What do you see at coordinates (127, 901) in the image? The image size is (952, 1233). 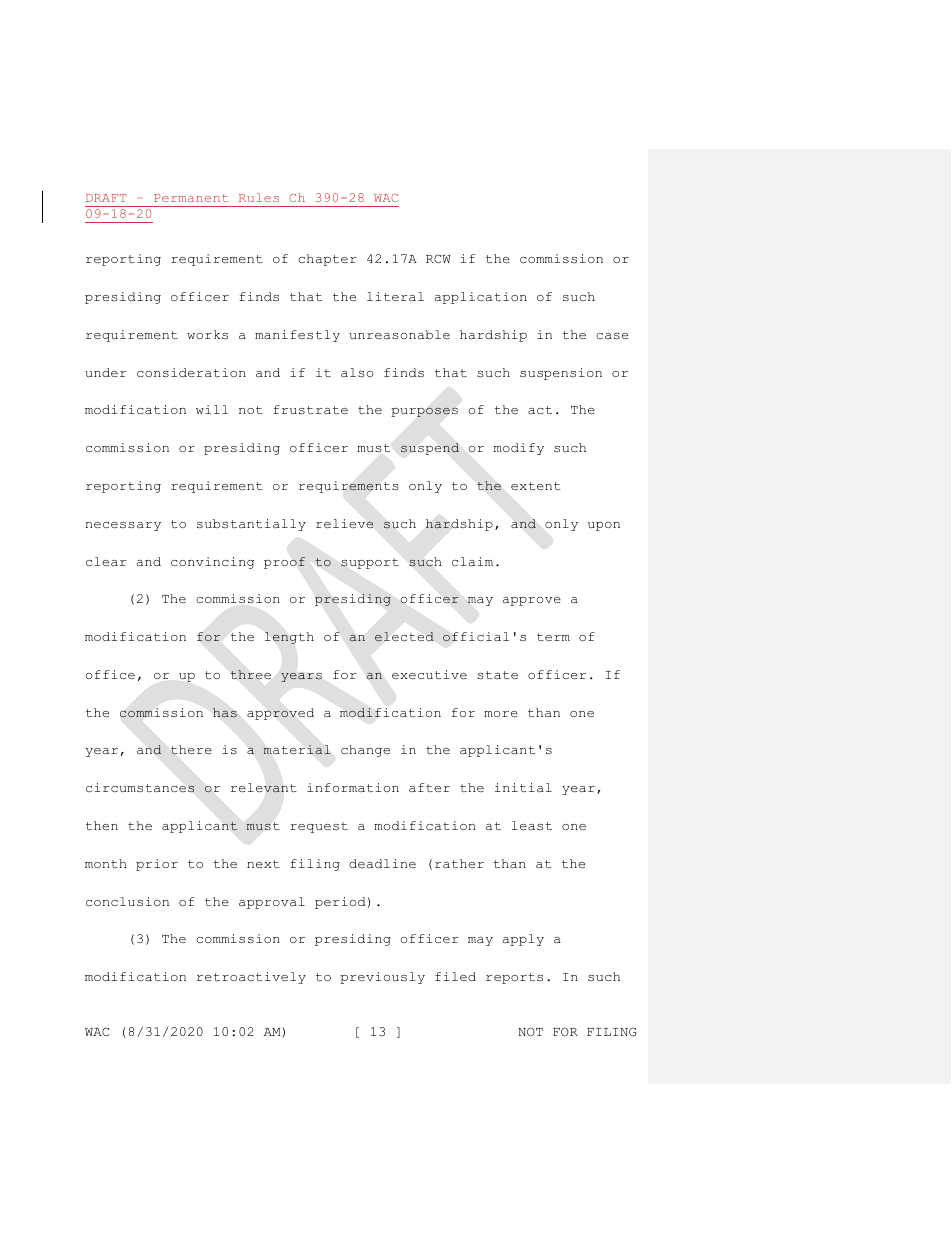 I see `conclusion` at bounding box center [127, 901].
